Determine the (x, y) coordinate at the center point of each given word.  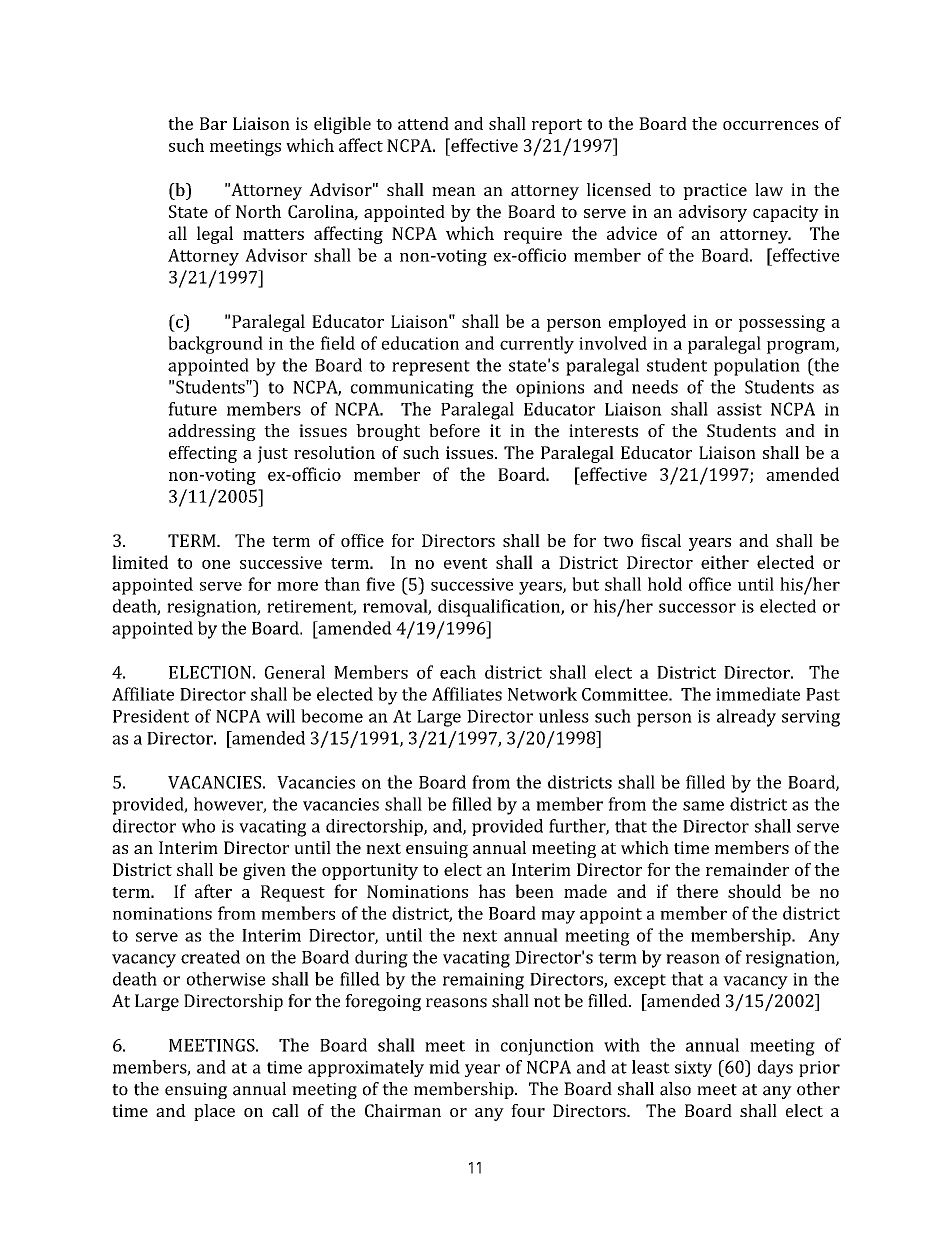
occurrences (771, 125)
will (280, 716)
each (458, 672)
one (216, 564)
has (492, 891)
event (466, 563)
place (214, 1112)
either (725, 562)
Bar (213, 123)
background (215, 345)
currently (537, 345)
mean (454, 191)
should (754, 891)
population (757, 367)
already (746, 718)
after (213, 891)
